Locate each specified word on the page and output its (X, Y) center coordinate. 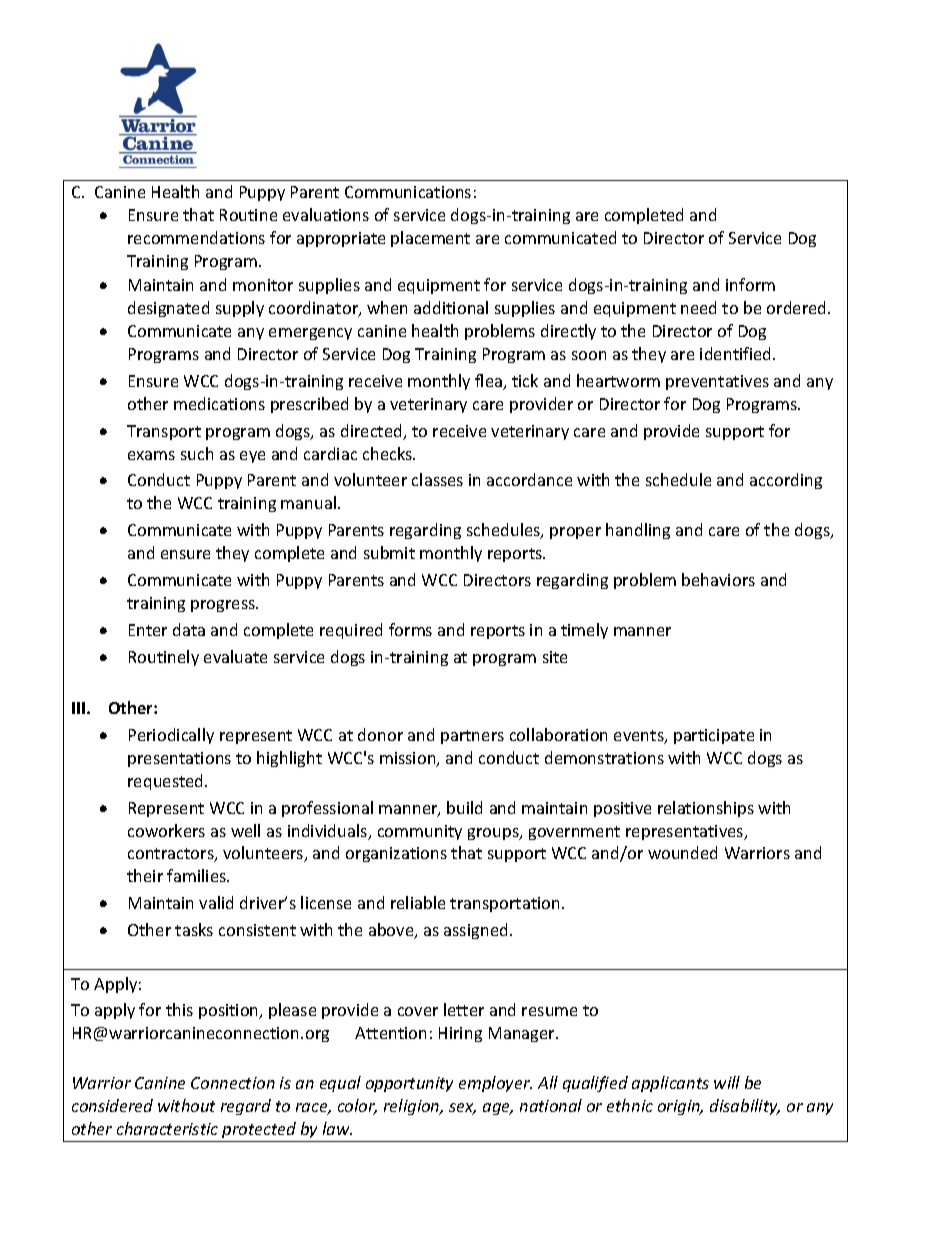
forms (410, 629)
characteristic (167, 1128)
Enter (148, 630)
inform (750, 284)
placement (430, 239)
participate (714, 736)
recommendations (196, 237)
